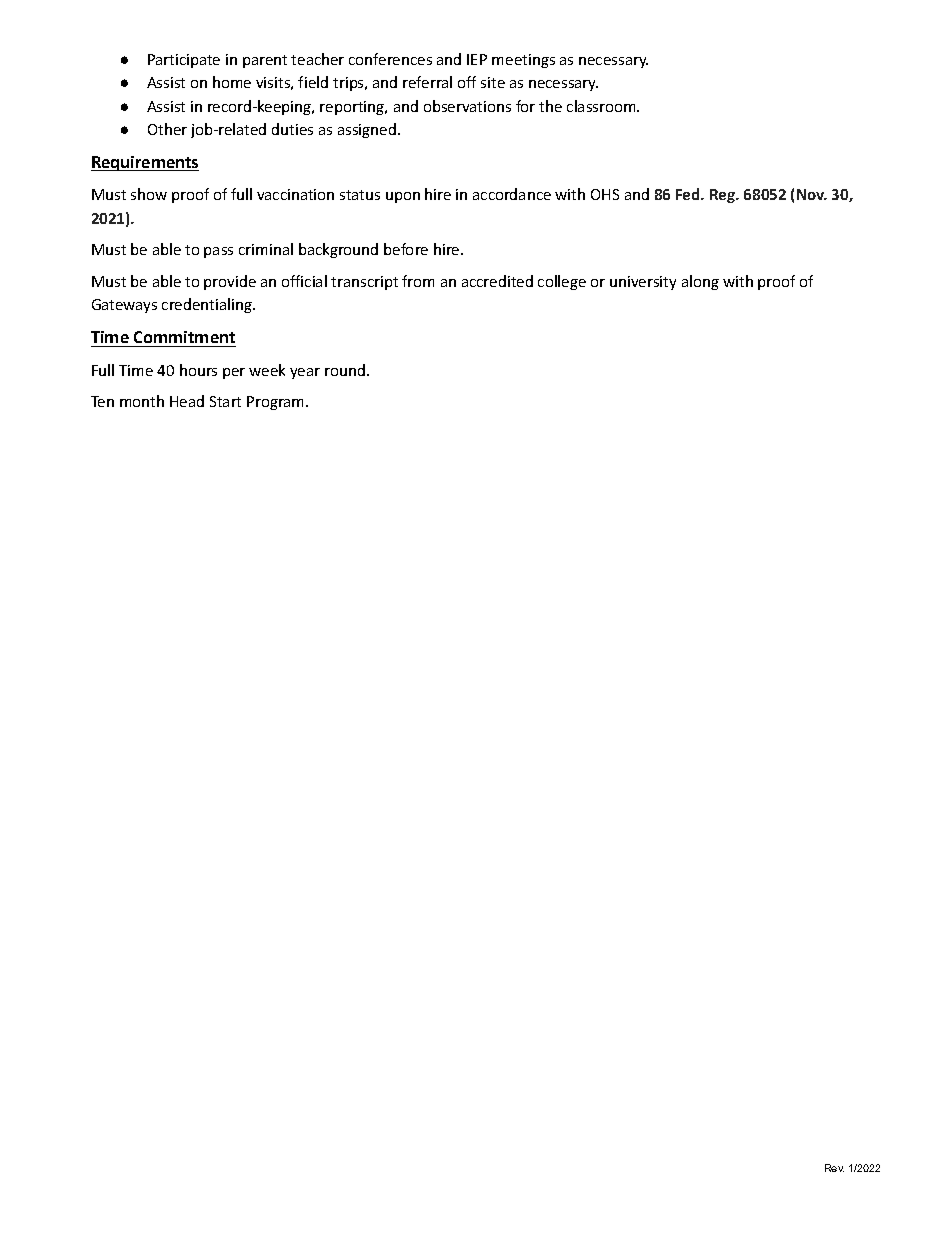 Image resolution: width=952 pixels, height=1233 pixels. What do you see at coordinates (723, 196) in the screenshot?
I see `Reg` at bounding box center [723, 196].
